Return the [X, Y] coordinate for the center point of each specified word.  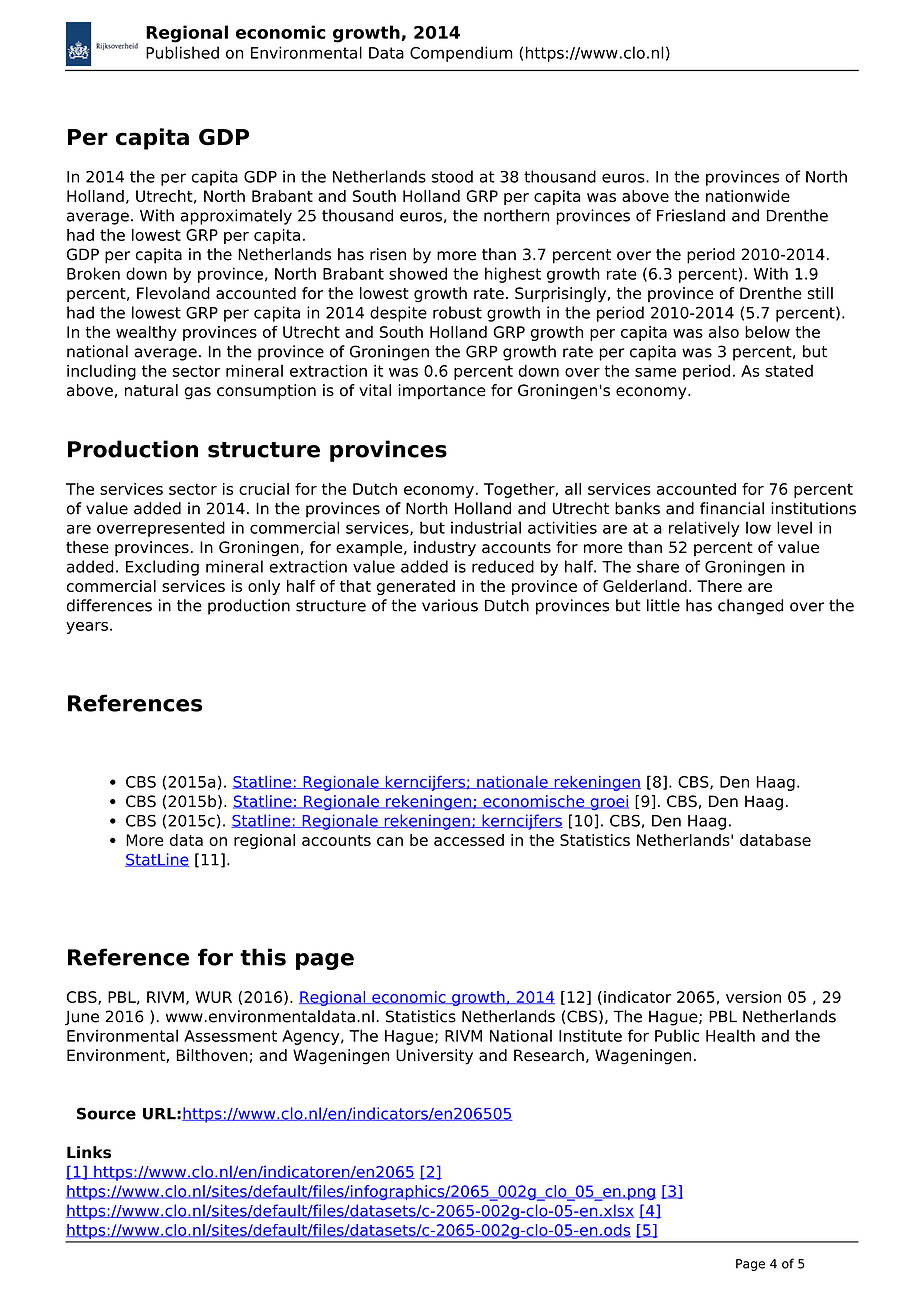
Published [182, 52]
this [263, 957]
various [450, 605]
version [753, 997]
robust [457, 312]
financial [732, 508]
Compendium [461, 54]
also [724, 332]
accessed [469, 840]
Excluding [162, 568]
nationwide [748, 196]
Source [106, 1113]
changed [750, 607]
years [87, 628]
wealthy [146, 333]
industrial [486, 527]
